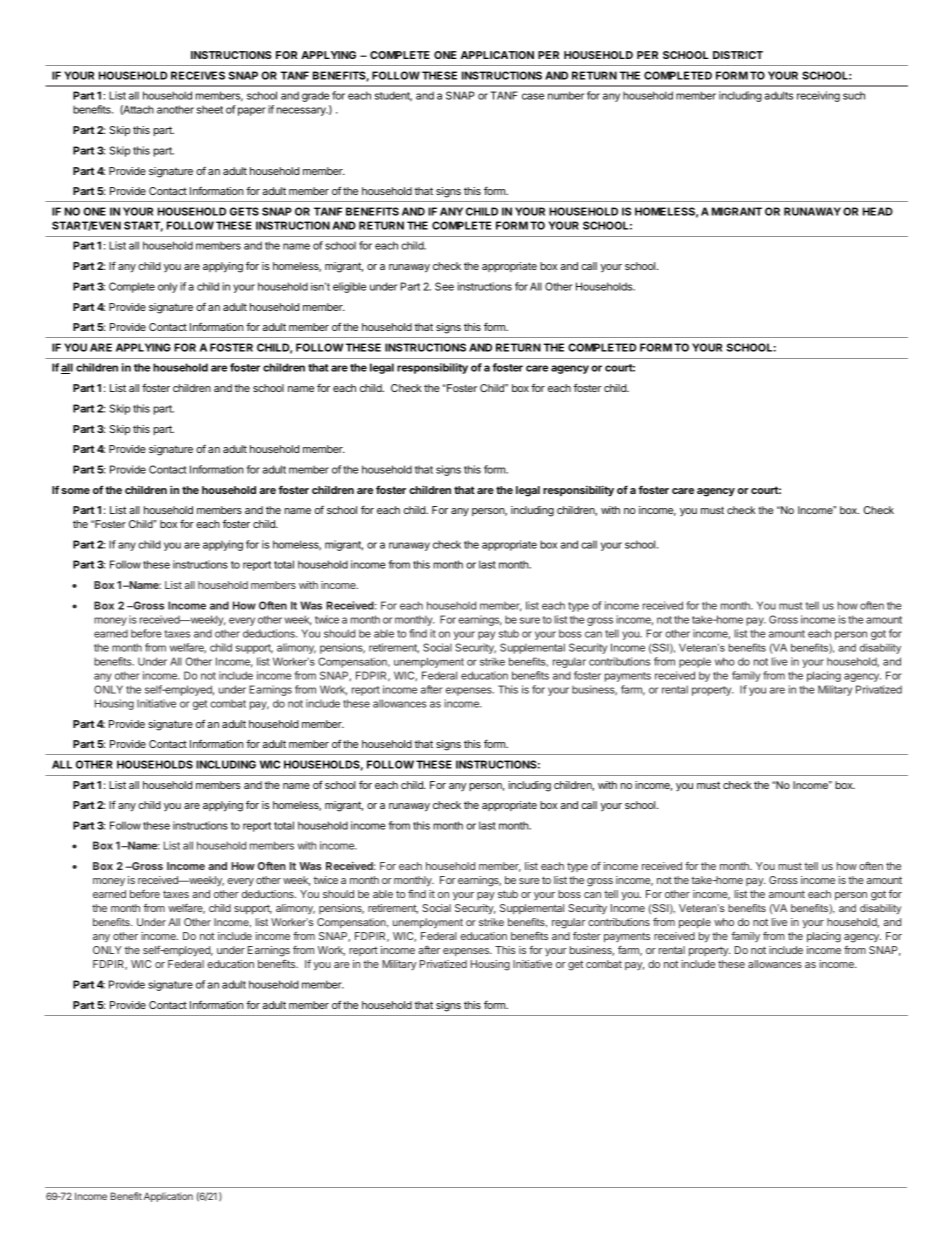 This screenshot has width=952, height=1233. What do you see at coordinates (75, 491) in the screenshot?
I see `some` at bounding box center [75, 491].
